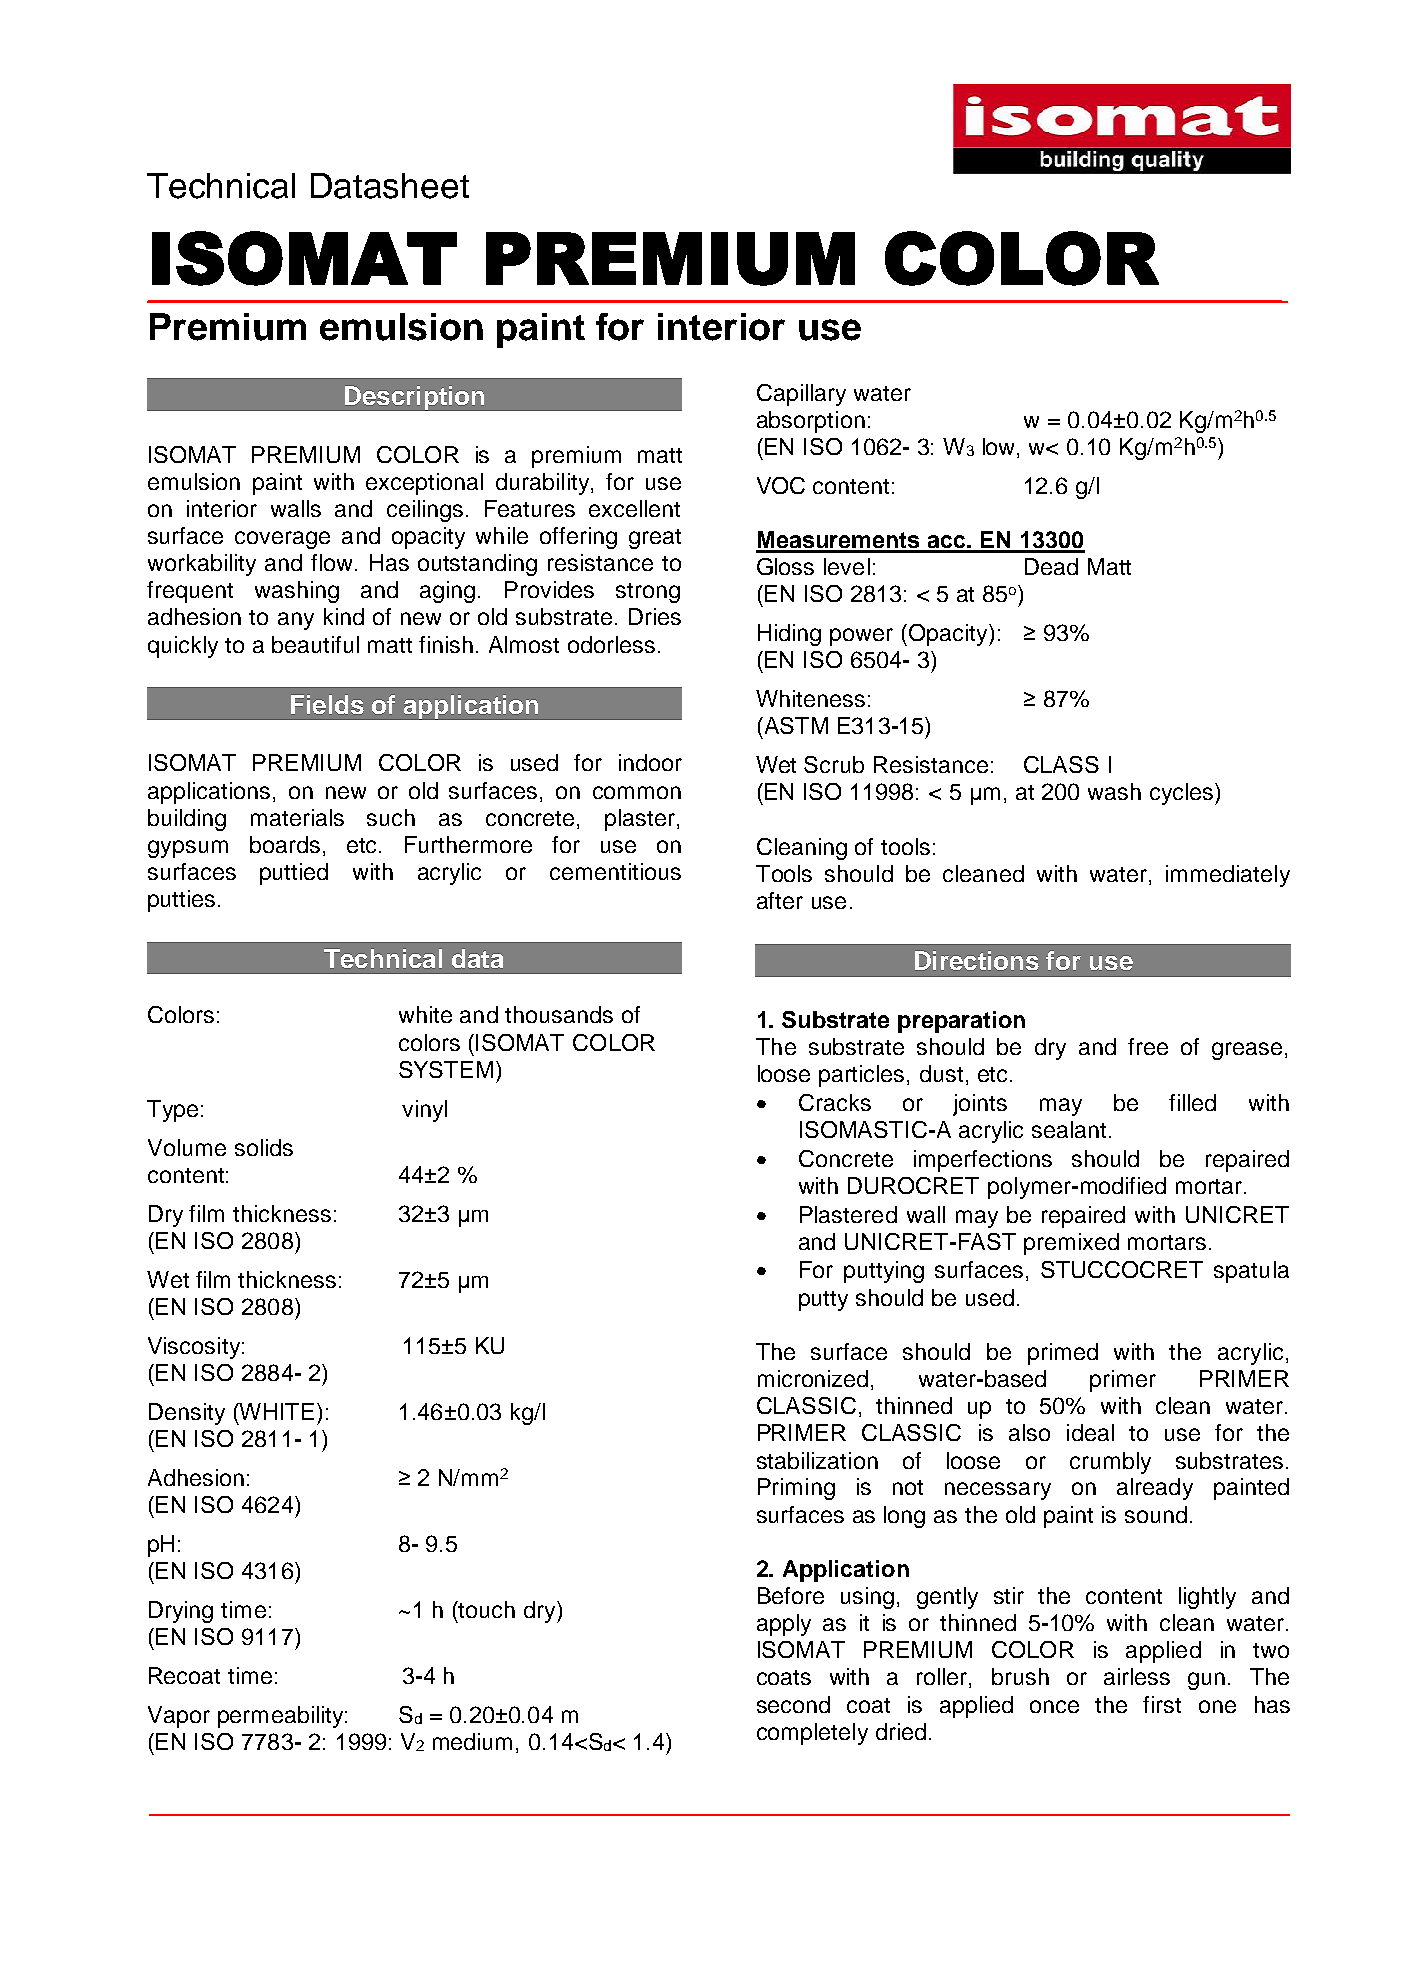 The width and height of the page is (1404, 1986). I want to click on exceptional, so click(424, 484).
